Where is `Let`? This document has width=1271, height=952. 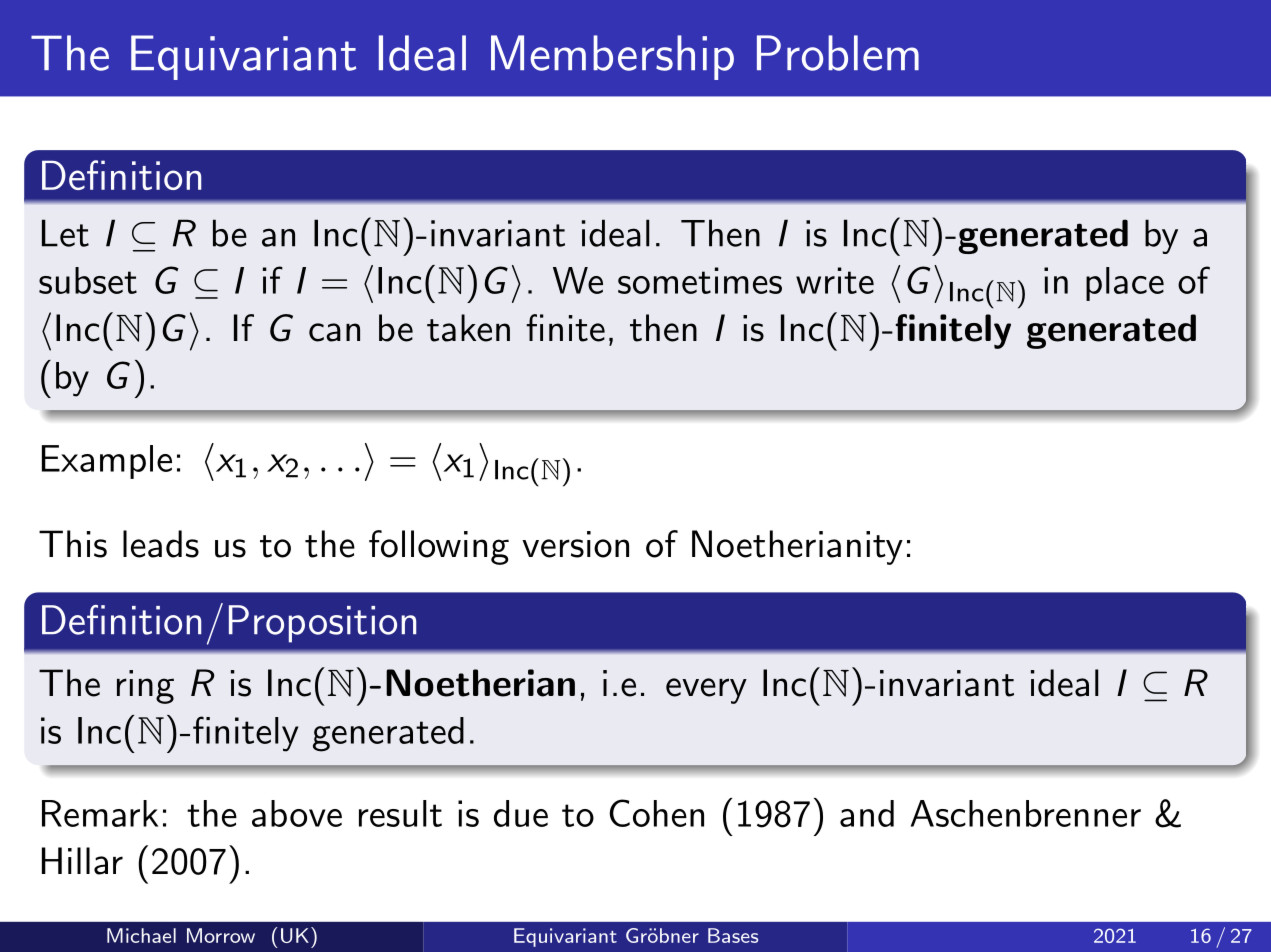 Let is located at coordinates (65, 233).
